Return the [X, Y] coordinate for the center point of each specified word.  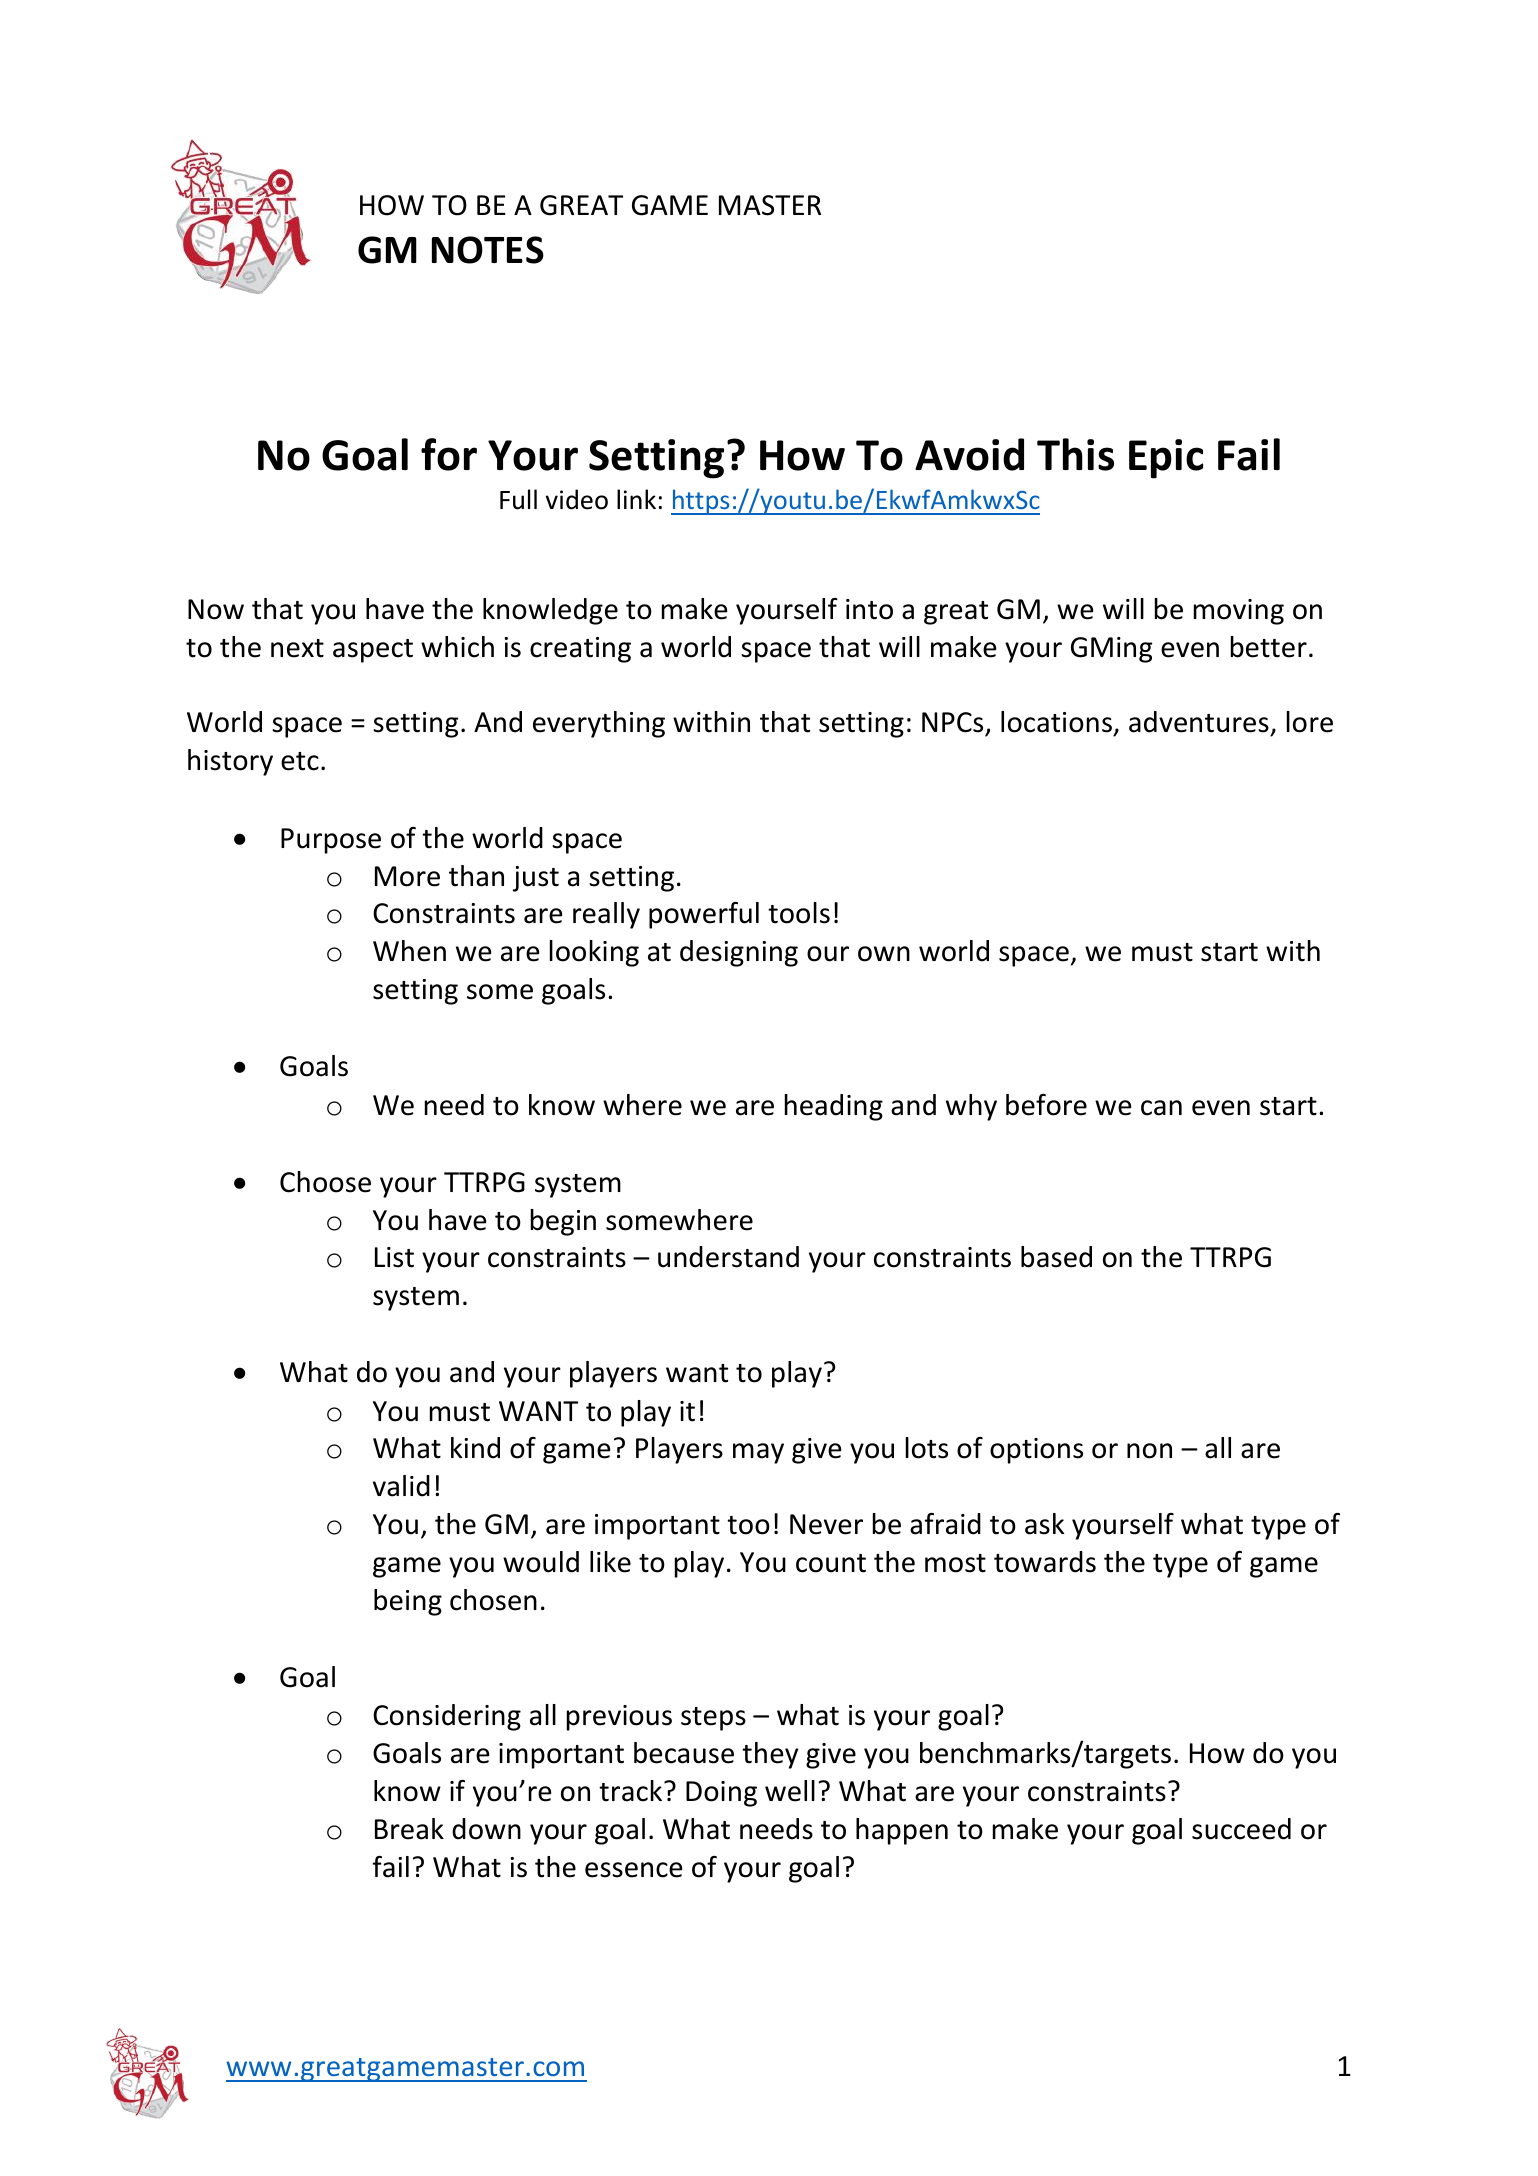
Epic [1166, 459]
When [409, 951]
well [790, 1791]
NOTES [488, 250]
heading [834, 1107]
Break [409, 1829]
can [1161, 1108]
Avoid [969, 454]
